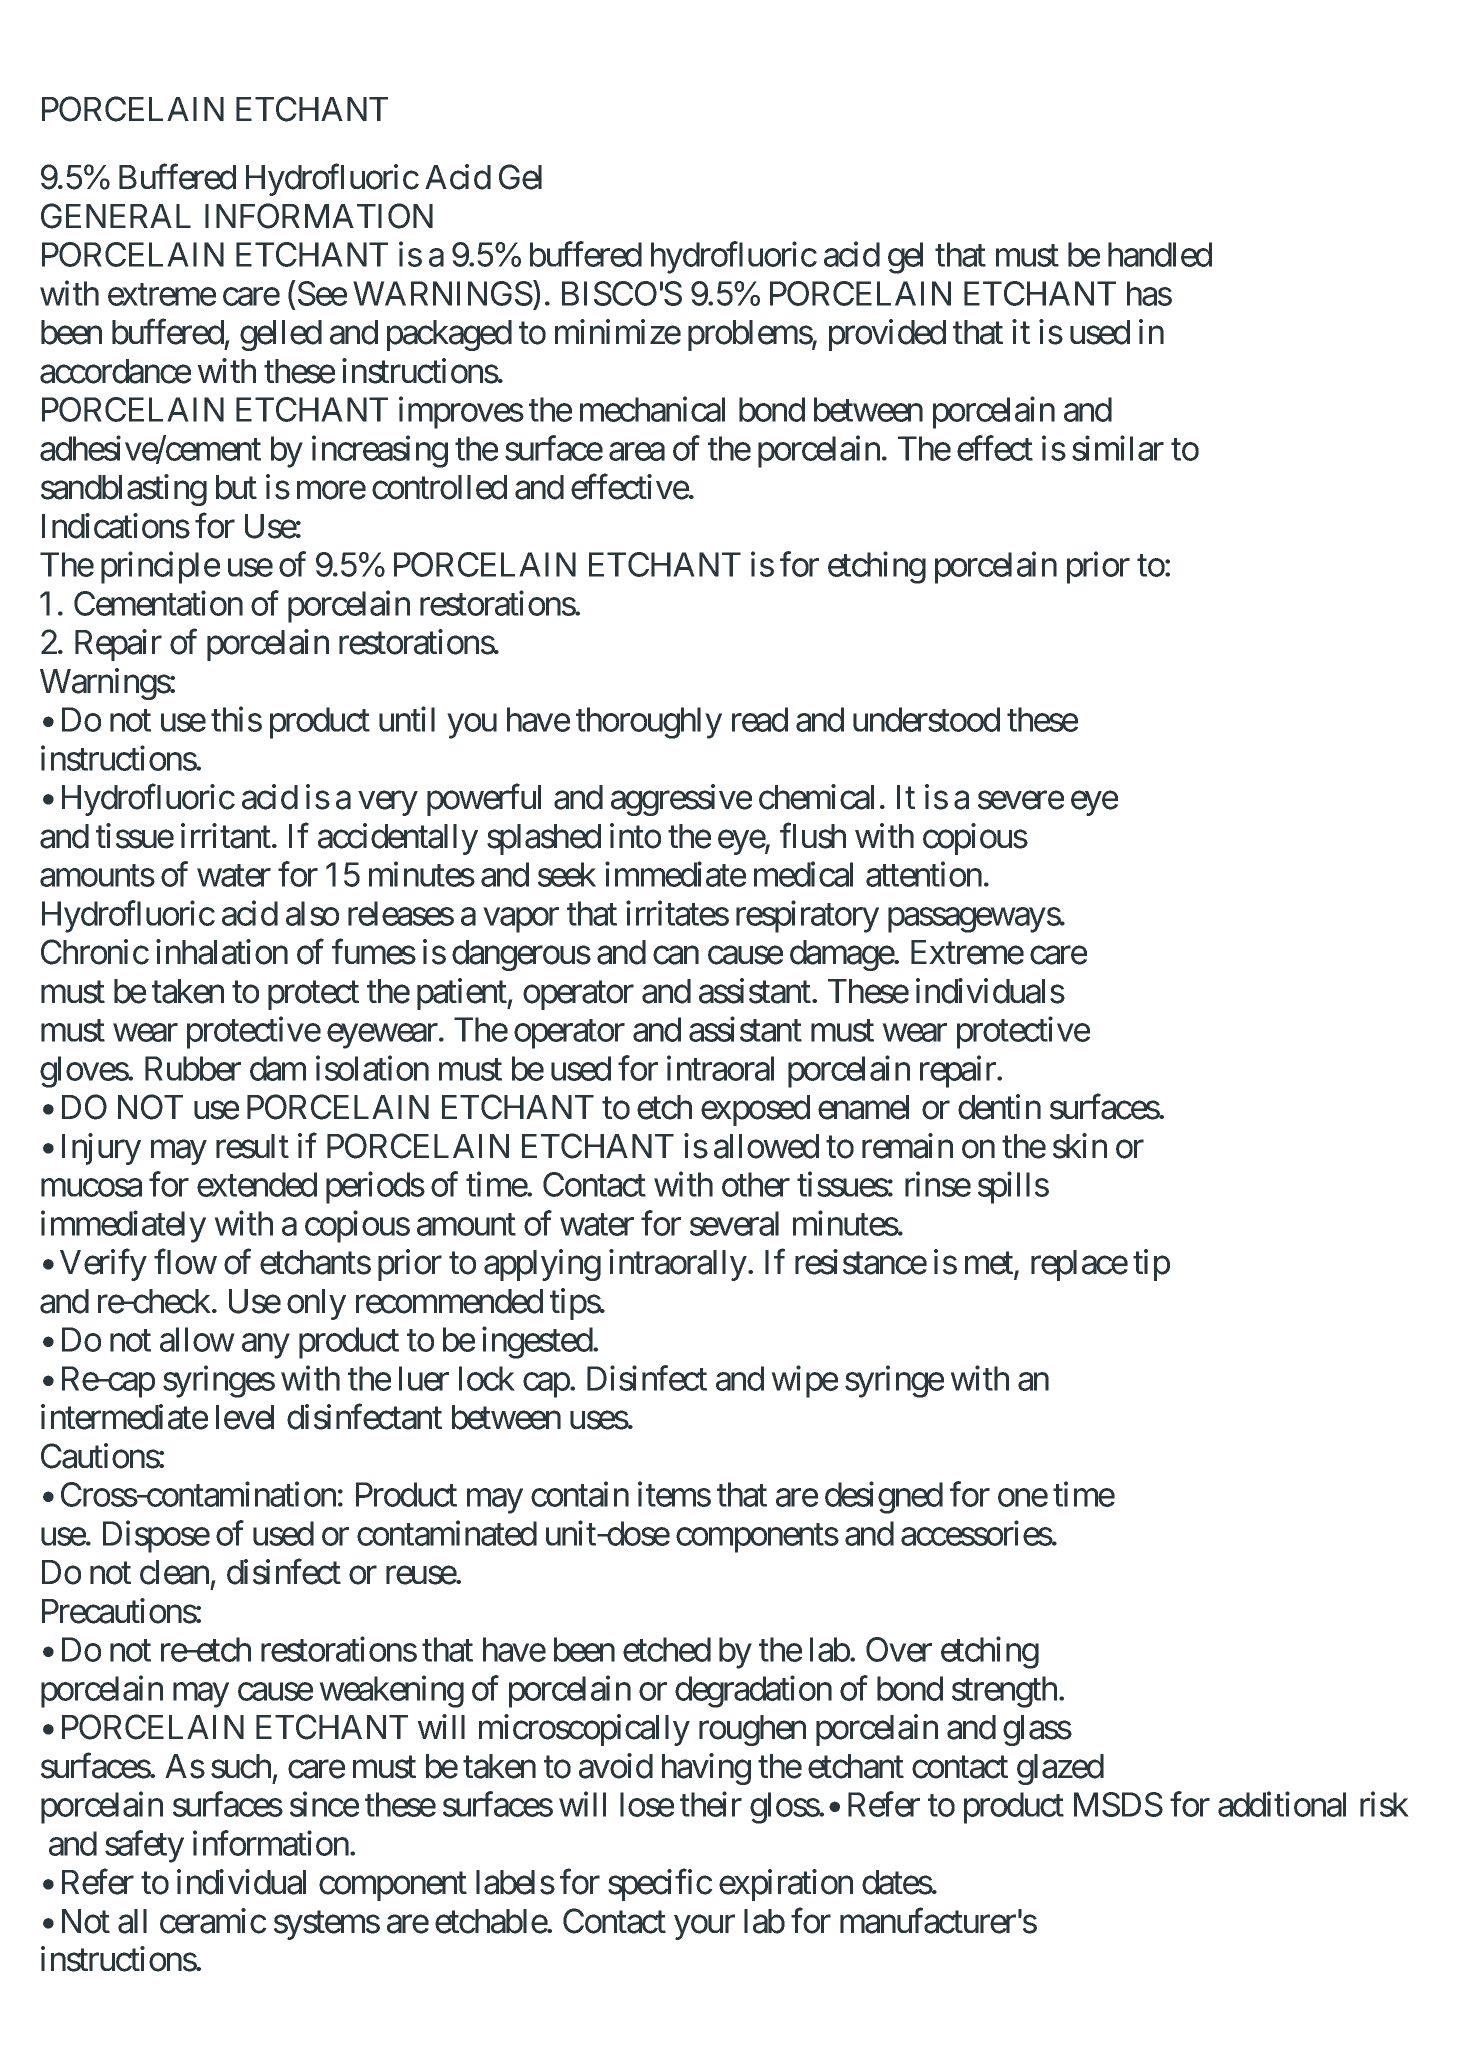 The height and width of the image is (2071, 1463). Describe the element at coordinates (755, 1110) in the image. I see `exposed` at that location.
